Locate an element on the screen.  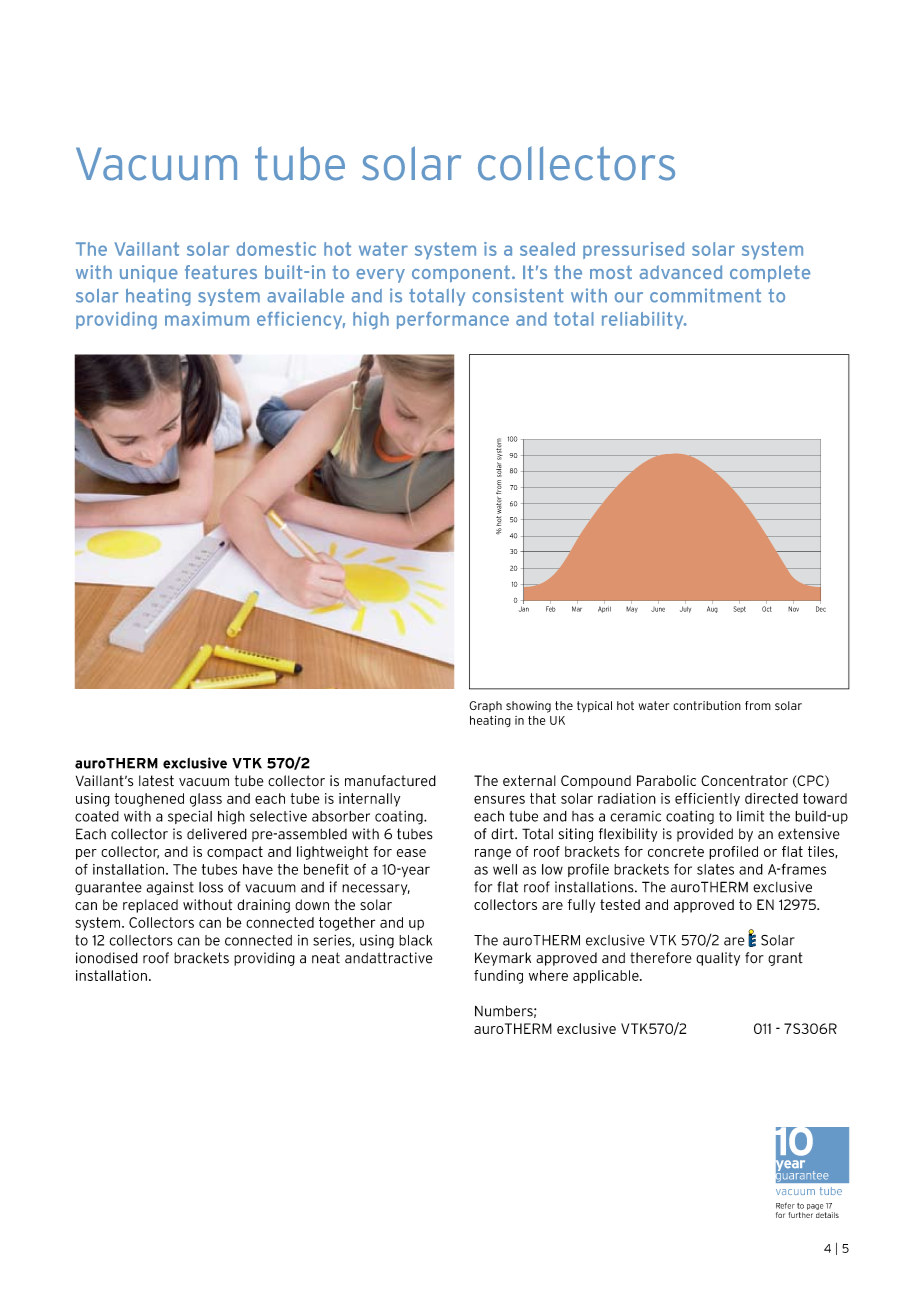
Jan is located at coordinates (524, 609).
